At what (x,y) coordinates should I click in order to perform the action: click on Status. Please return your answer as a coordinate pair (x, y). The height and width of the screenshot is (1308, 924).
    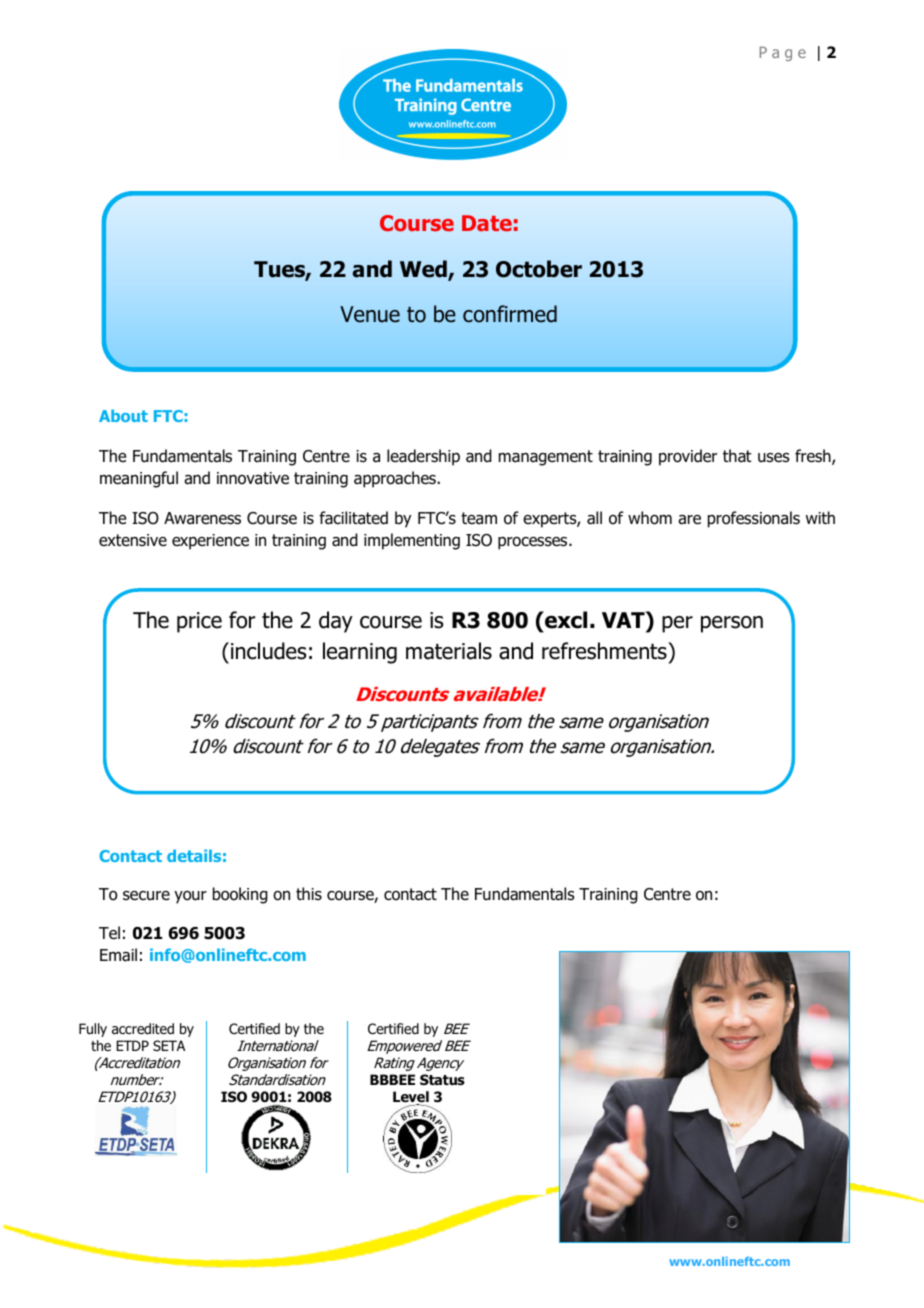
    Looking at the image, I should click on (442, 1080).
